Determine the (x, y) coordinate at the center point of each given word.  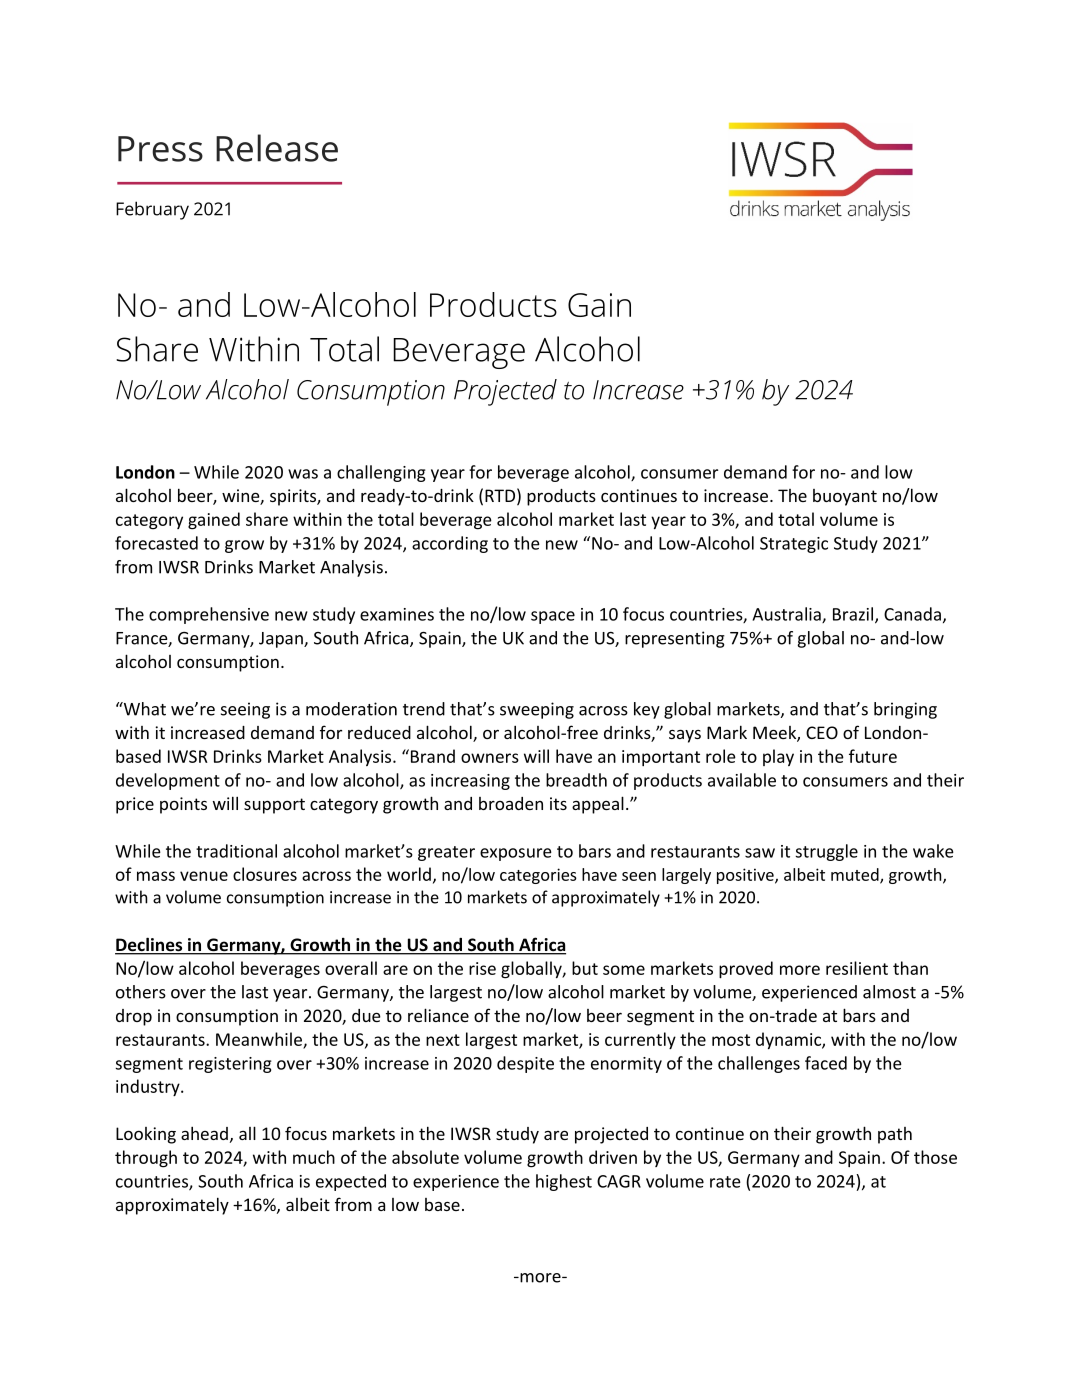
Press (160, 149)
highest (564, 1182)
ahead (204, 1133)
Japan (282, 640)
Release (277, 148)
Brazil (854, 615)
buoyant (845, 497)
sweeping (537, 710)
